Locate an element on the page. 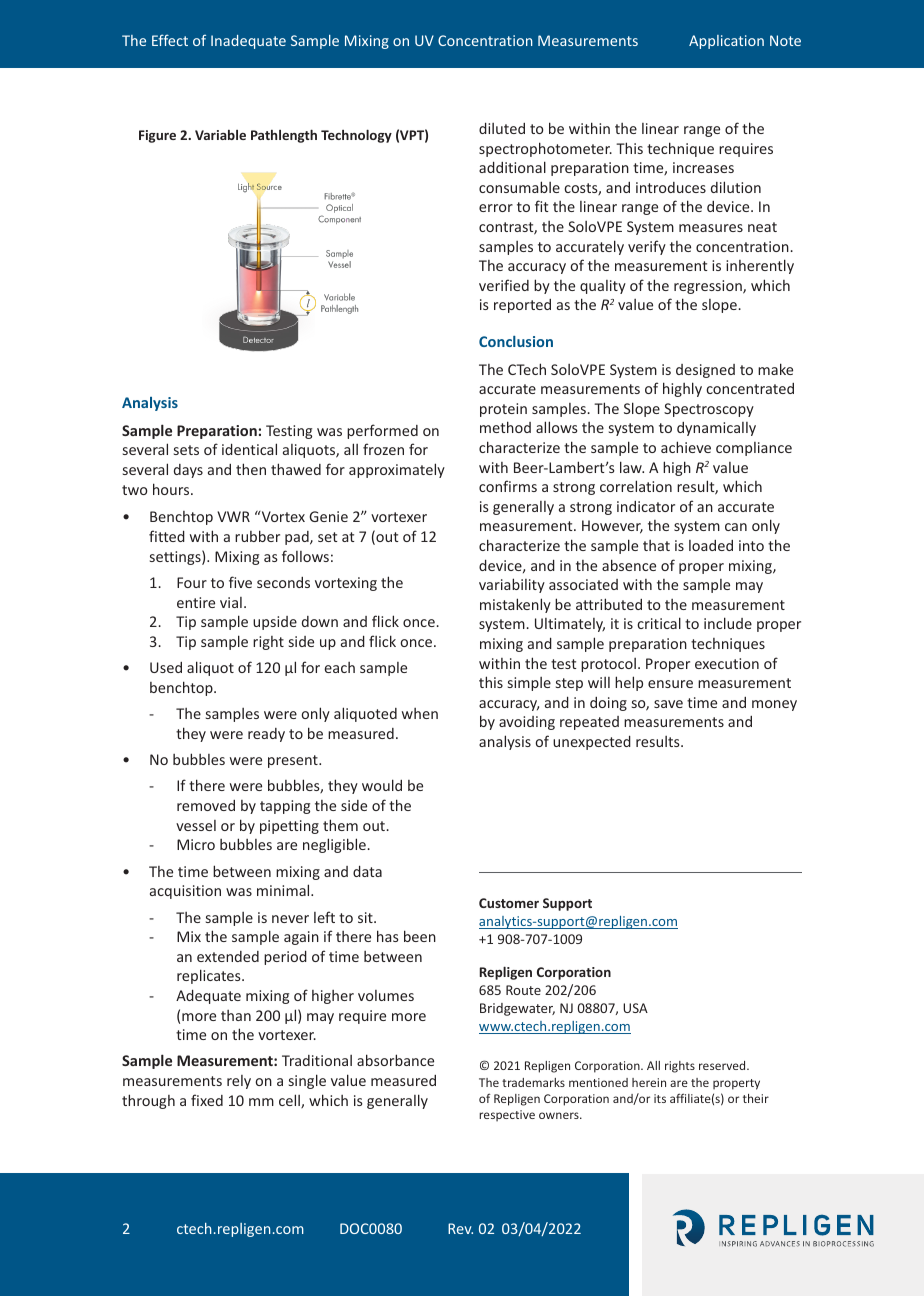  diluted is located at coordinates (502, 128).
